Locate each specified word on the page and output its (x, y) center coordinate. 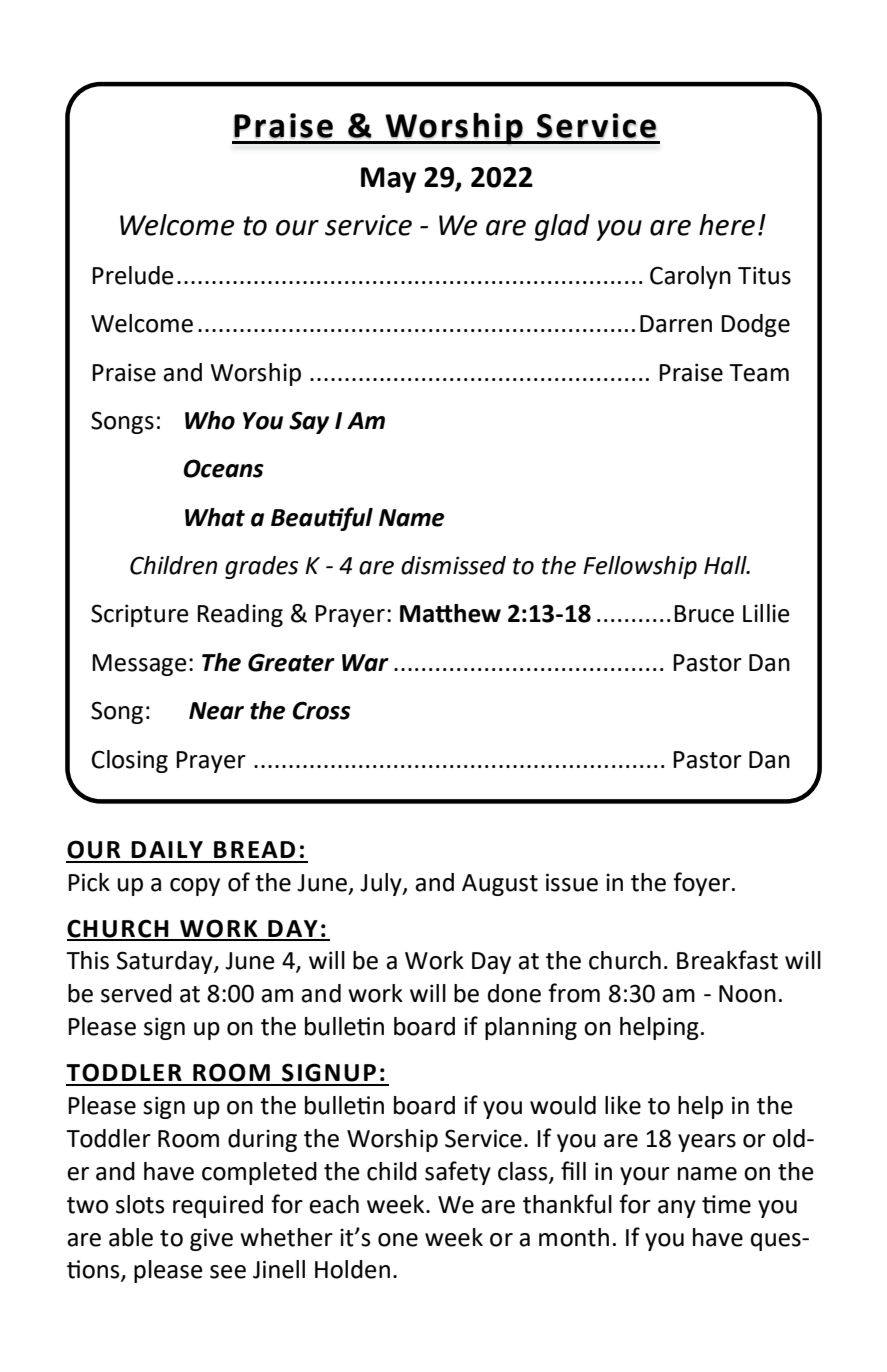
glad (562, 227)
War (365, 663)
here (727, 225)
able (131, 1237)
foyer (703, 884)
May (388, 180)
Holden (352, 1269)
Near (216, 711)
